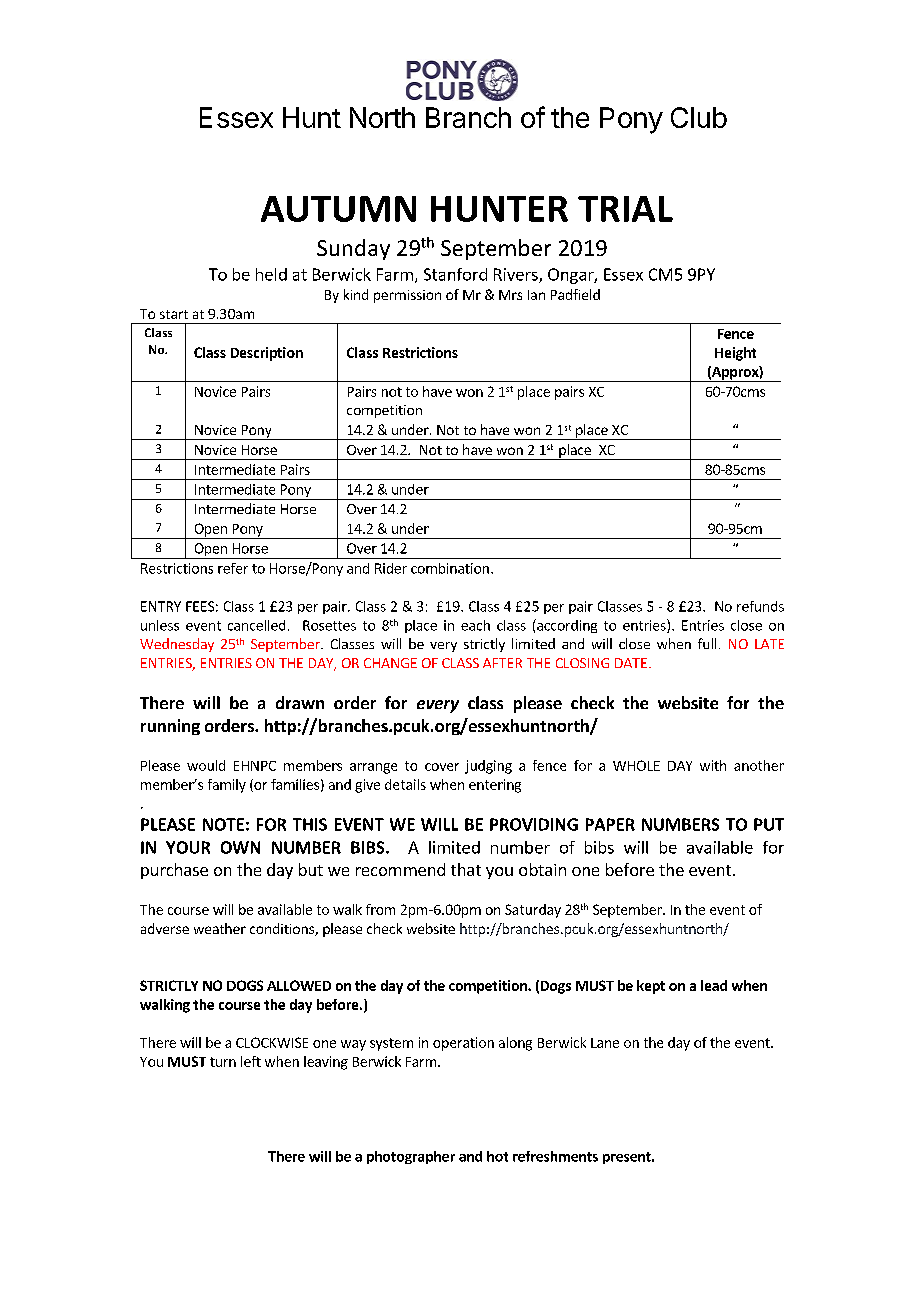 Image resolution: width=924 pixels, height=1308 pixels. I want to click on combination, so click(450, 568).
